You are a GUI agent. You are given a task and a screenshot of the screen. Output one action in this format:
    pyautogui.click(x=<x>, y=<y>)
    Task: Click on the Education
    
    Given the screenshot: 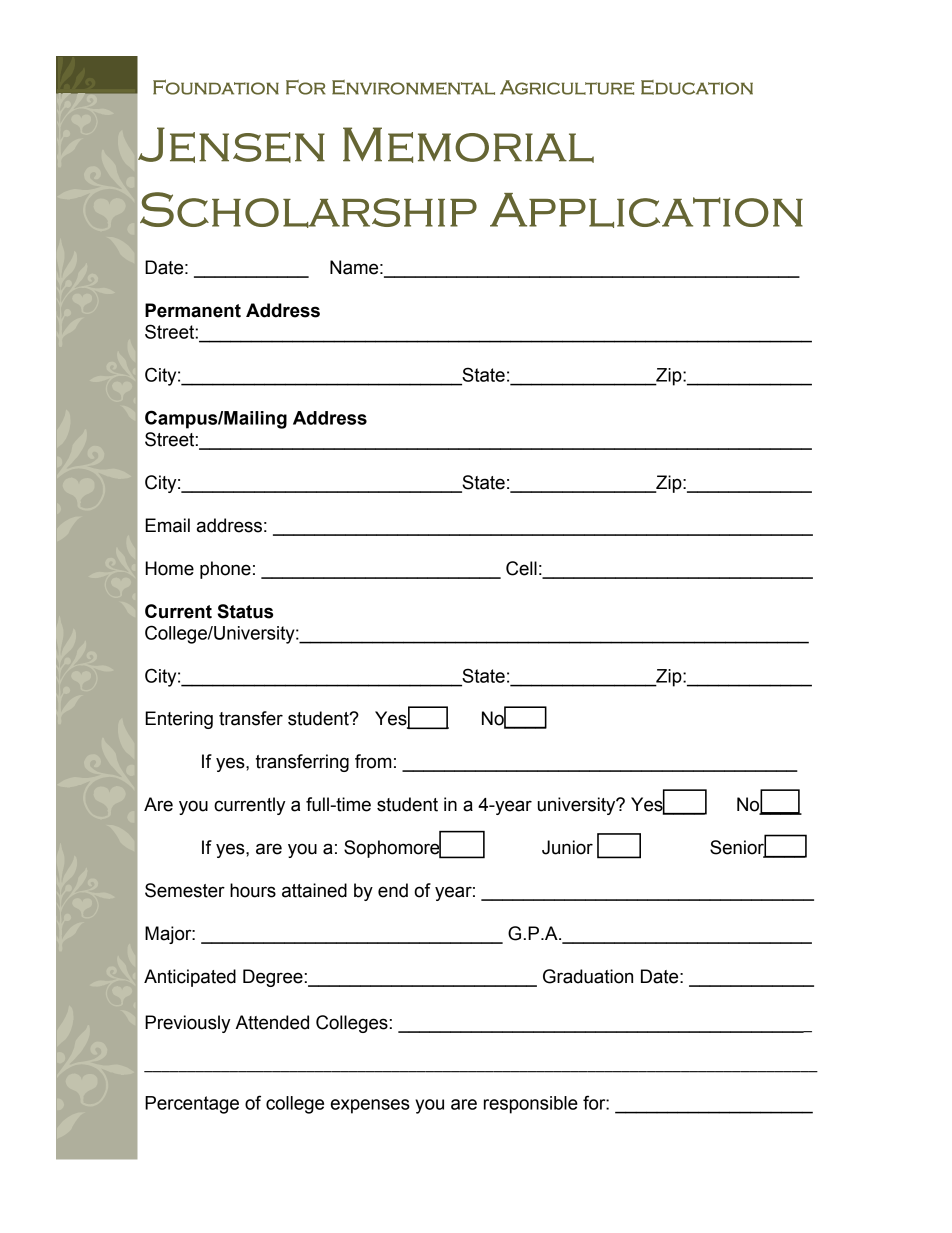 What is the action you would take?
    pyautogui.click(x=697, y=87)
